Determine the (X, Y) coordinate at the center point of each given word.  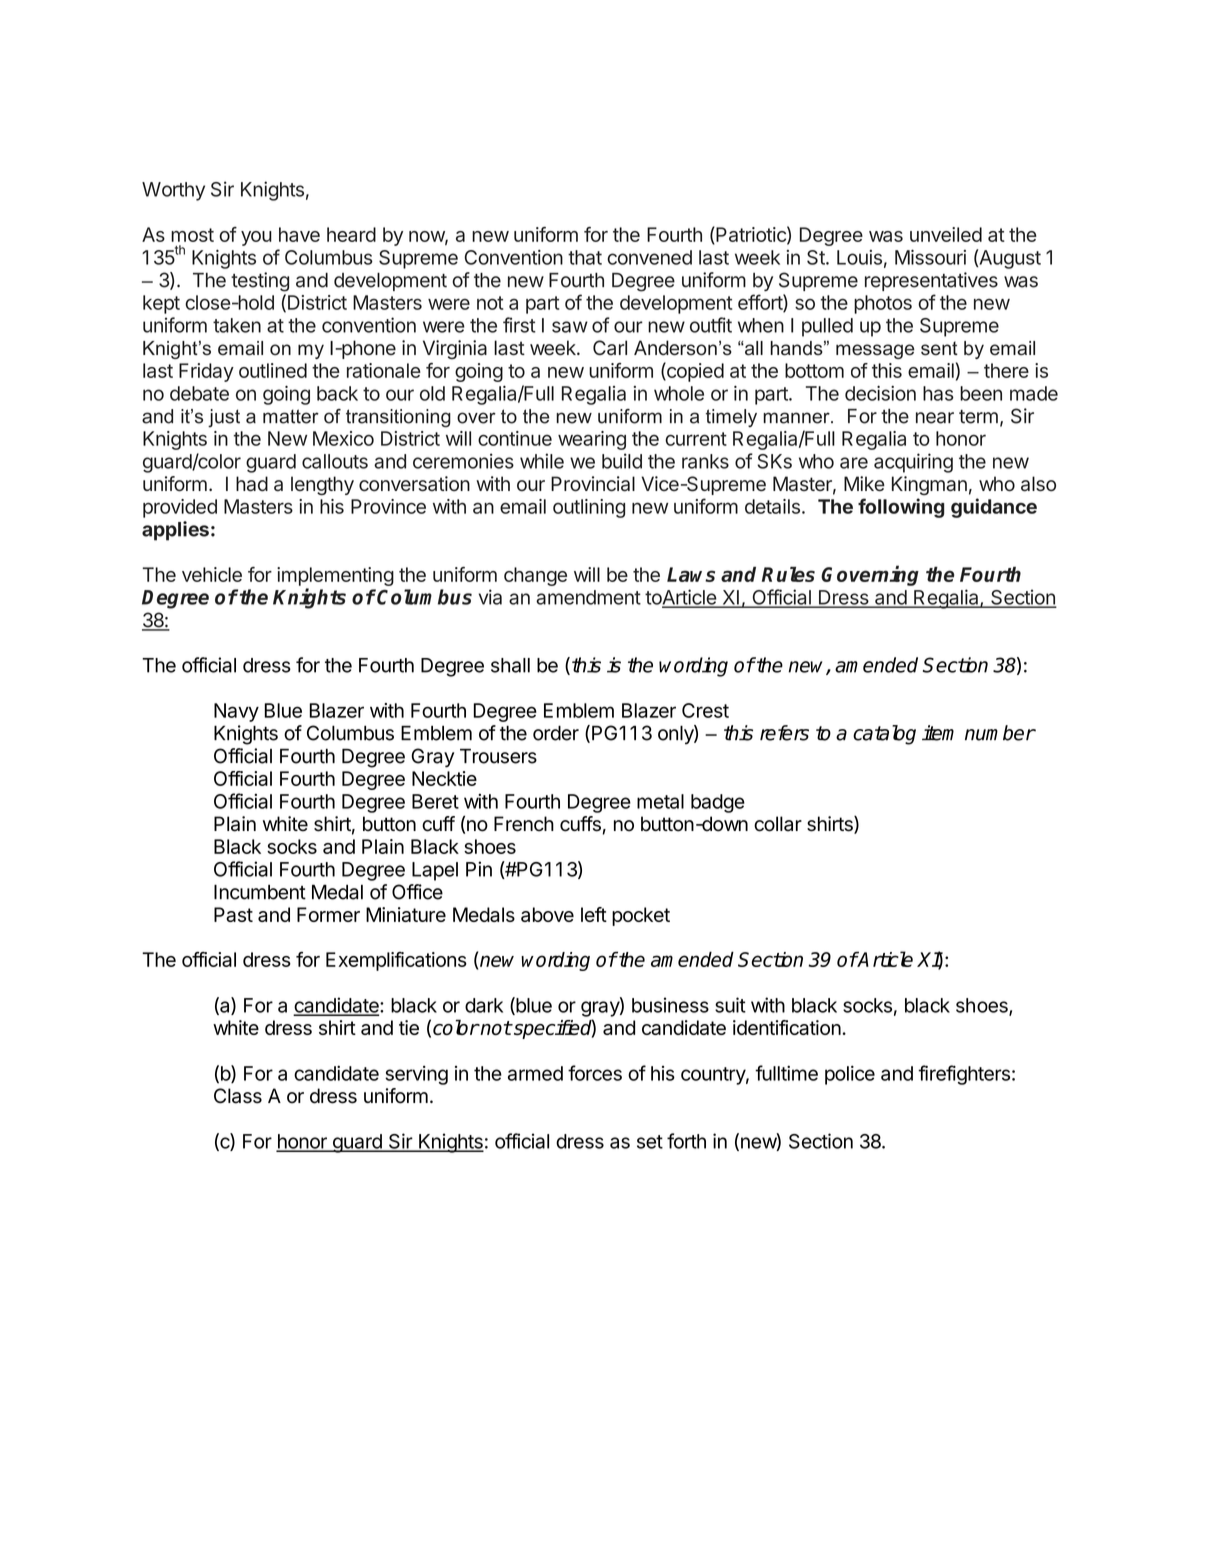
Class (238, 1096)
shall (510, 665)
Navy (236, 712)
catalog (884, 735)
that (585, 257)
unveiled (946, 234)
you (256, 238)
